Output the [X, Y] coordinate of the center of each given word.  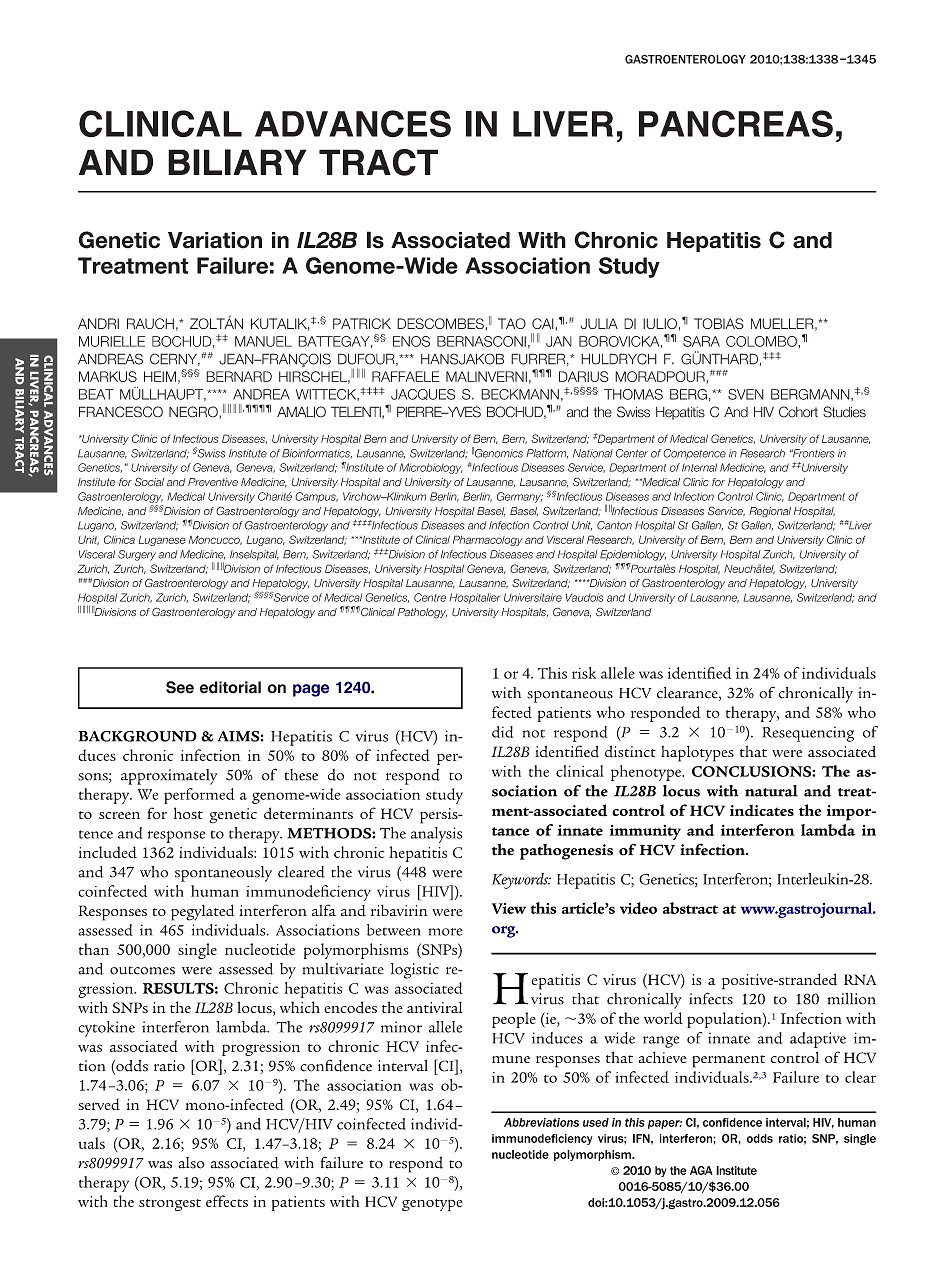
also [191, 1163]
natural [771, 791]
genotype [432, 1205]
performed [199, 796]
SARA [701, 341]
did [502, 732]
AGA [701, 1170]
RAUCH [150, 323]
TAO [512, 323]
